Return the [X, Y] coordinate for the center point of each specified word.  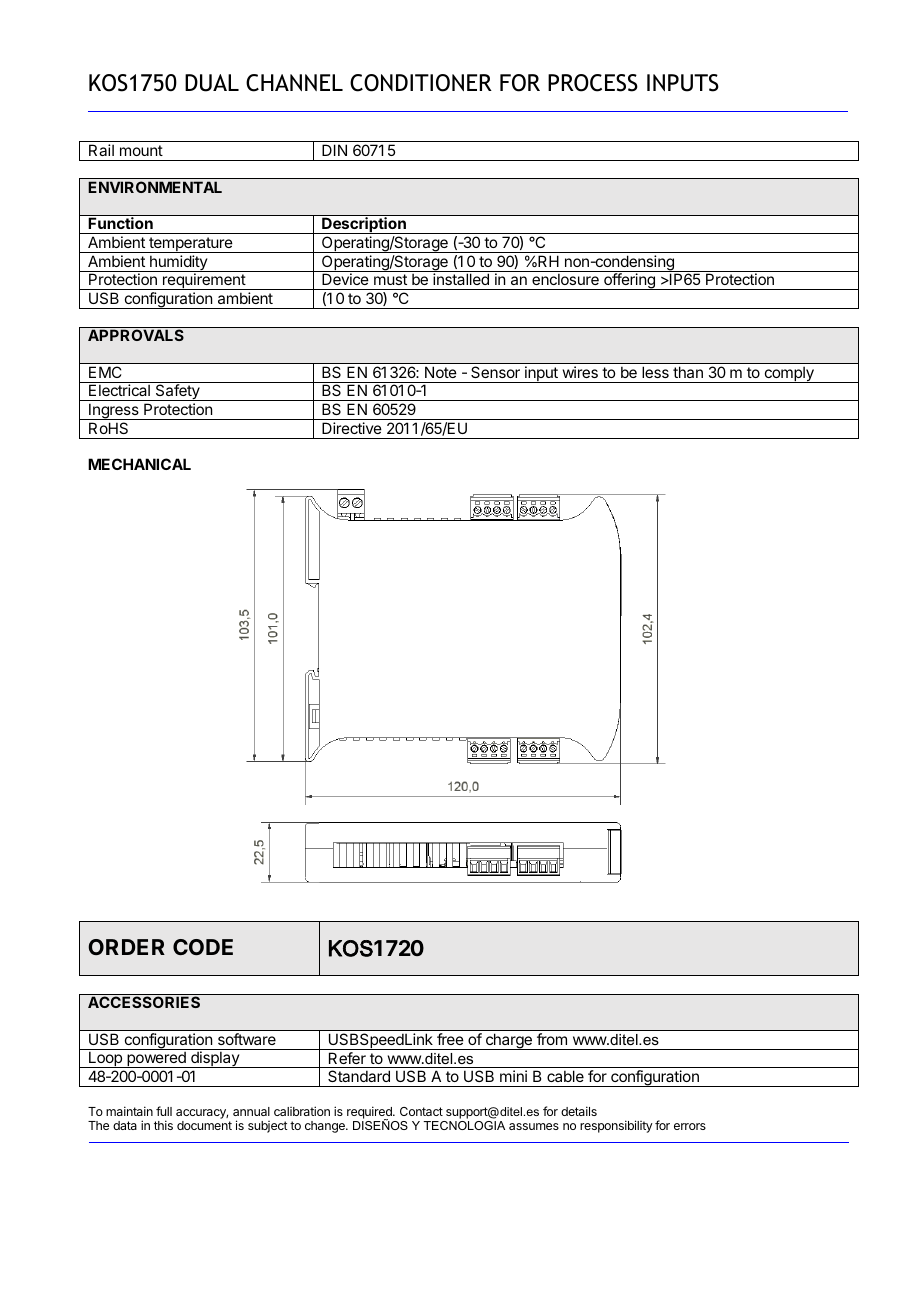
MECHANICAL [139, 464]
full [164, 1111]
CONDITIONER [421, 83]
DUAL [212, 83]
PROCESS [593, 83]
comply [789, 374]
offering [629, 281]
